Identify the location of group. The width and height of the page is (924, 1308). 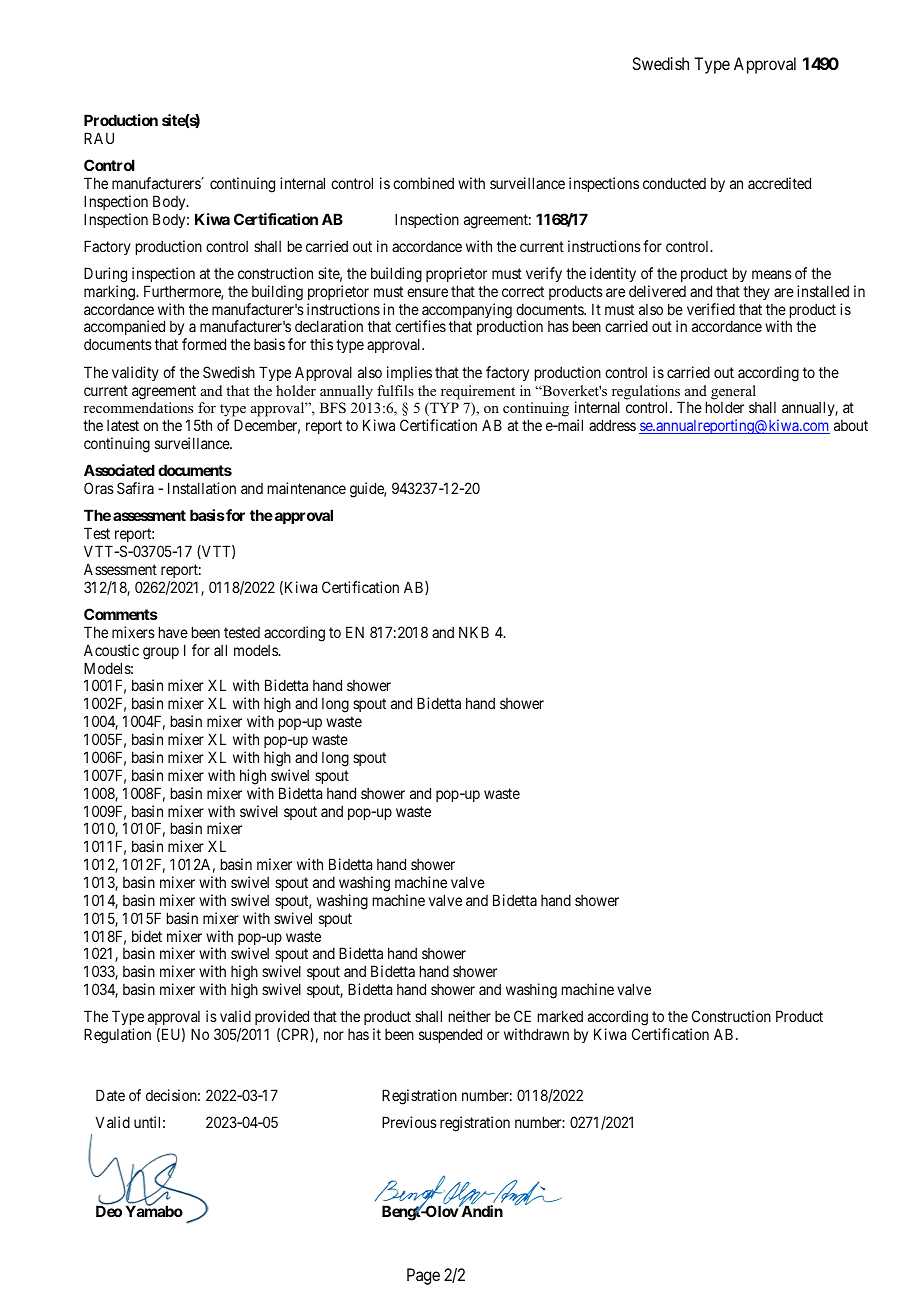
(161, 653).
